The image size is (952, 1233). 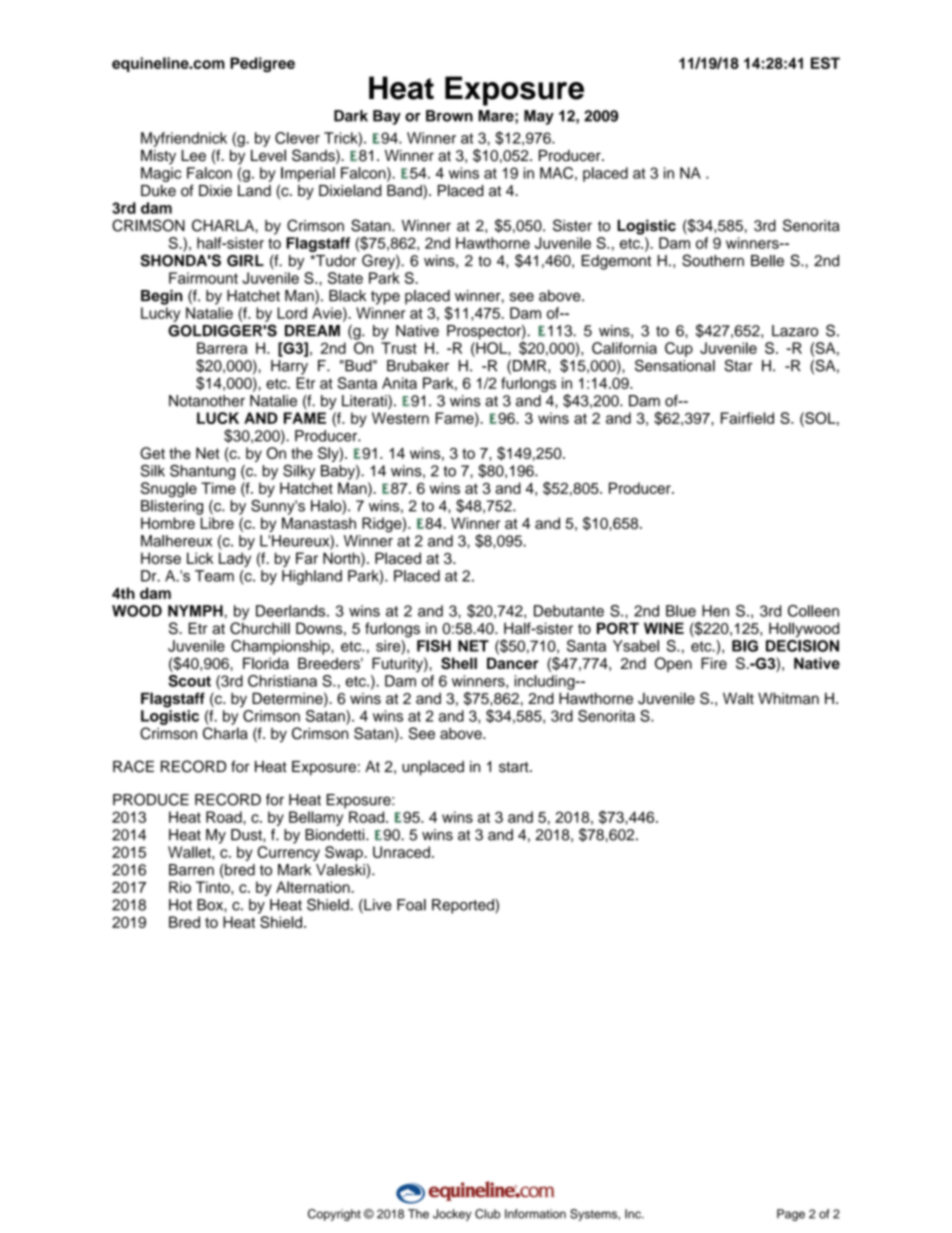 What do you see at coordinates (180, 905) in the document?
I see `Hot` at bounding box center [180, 905].
